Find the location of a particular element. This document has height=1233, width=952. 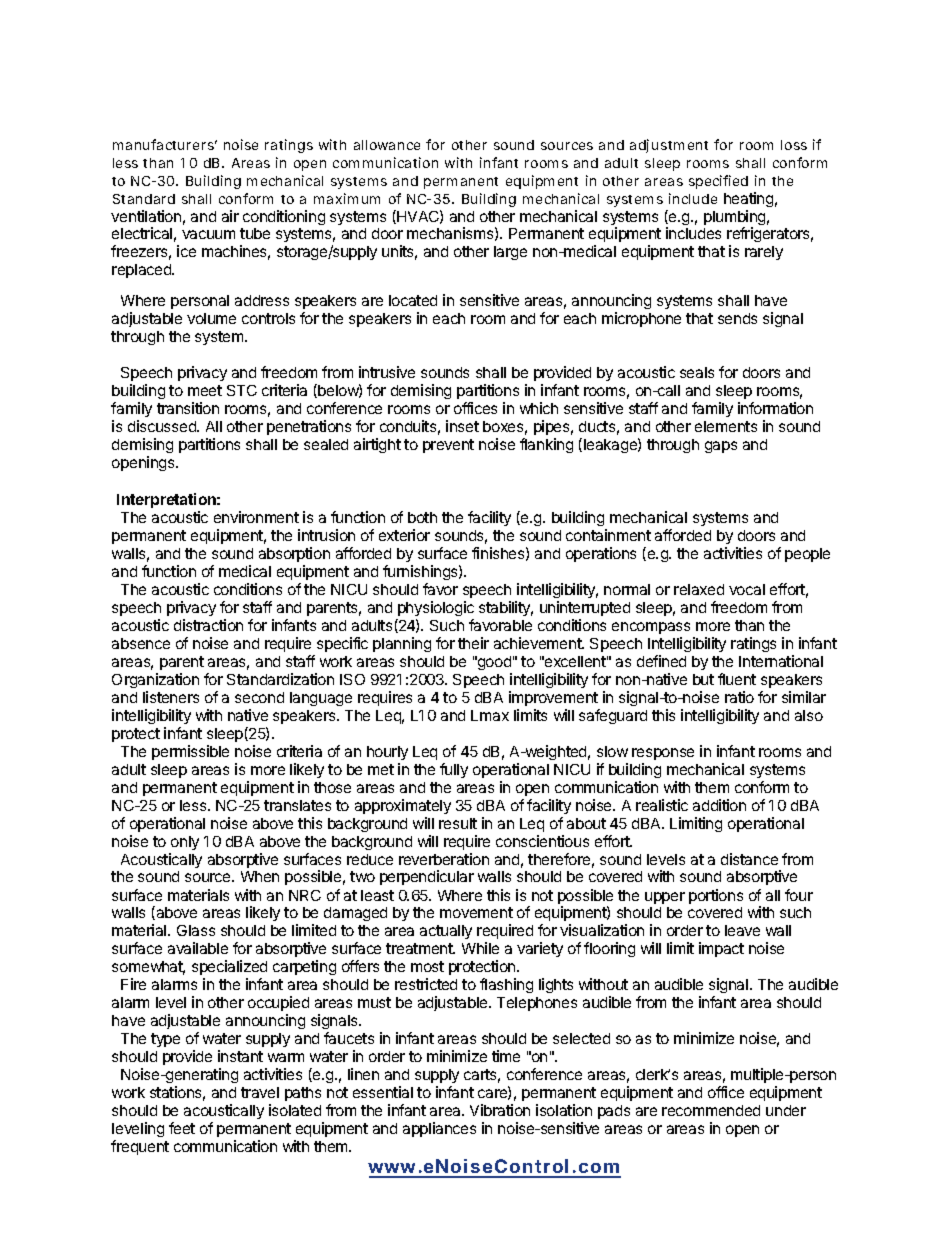

recommended is located at coordinates (711, 1110).
